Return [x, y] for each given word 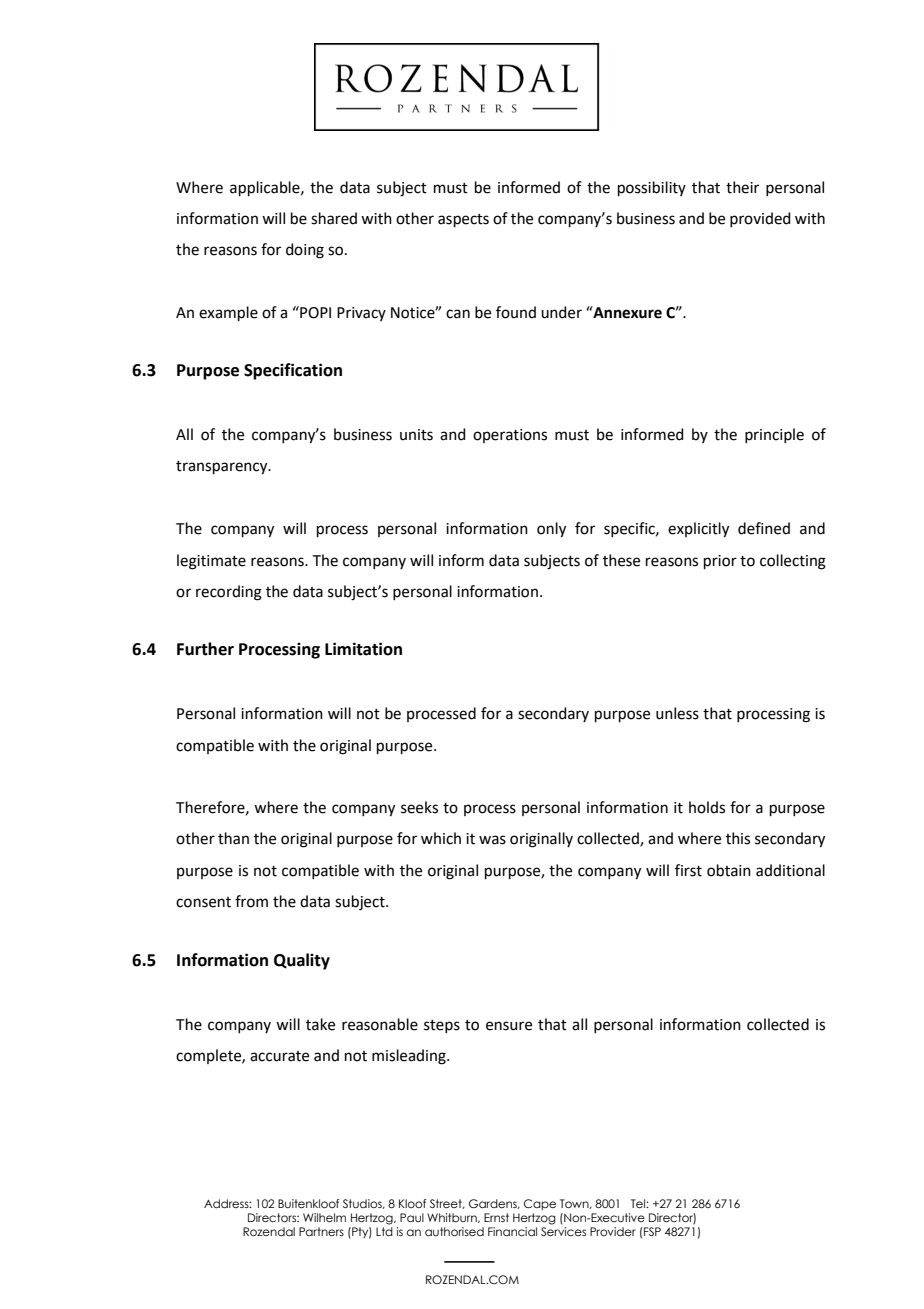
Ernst [496, 1217]
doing [305, 251]
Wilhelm [324, 1217]
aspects [463, 220]
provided [760, 219]
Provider [613, 1231]
